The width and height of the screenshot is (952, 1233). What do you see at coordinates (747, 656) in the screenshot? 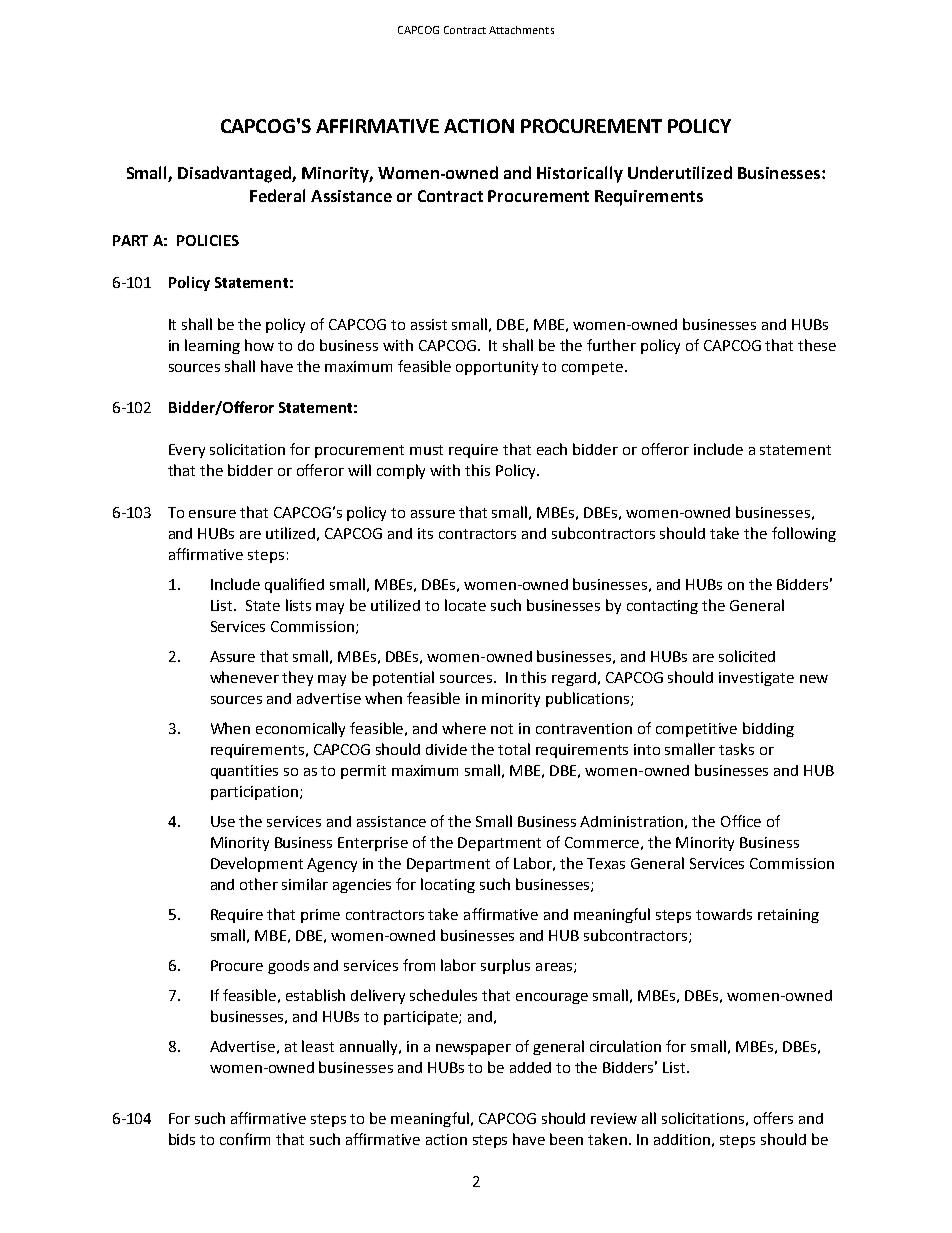
I see `solicited` at bounding box center [747, 656].
